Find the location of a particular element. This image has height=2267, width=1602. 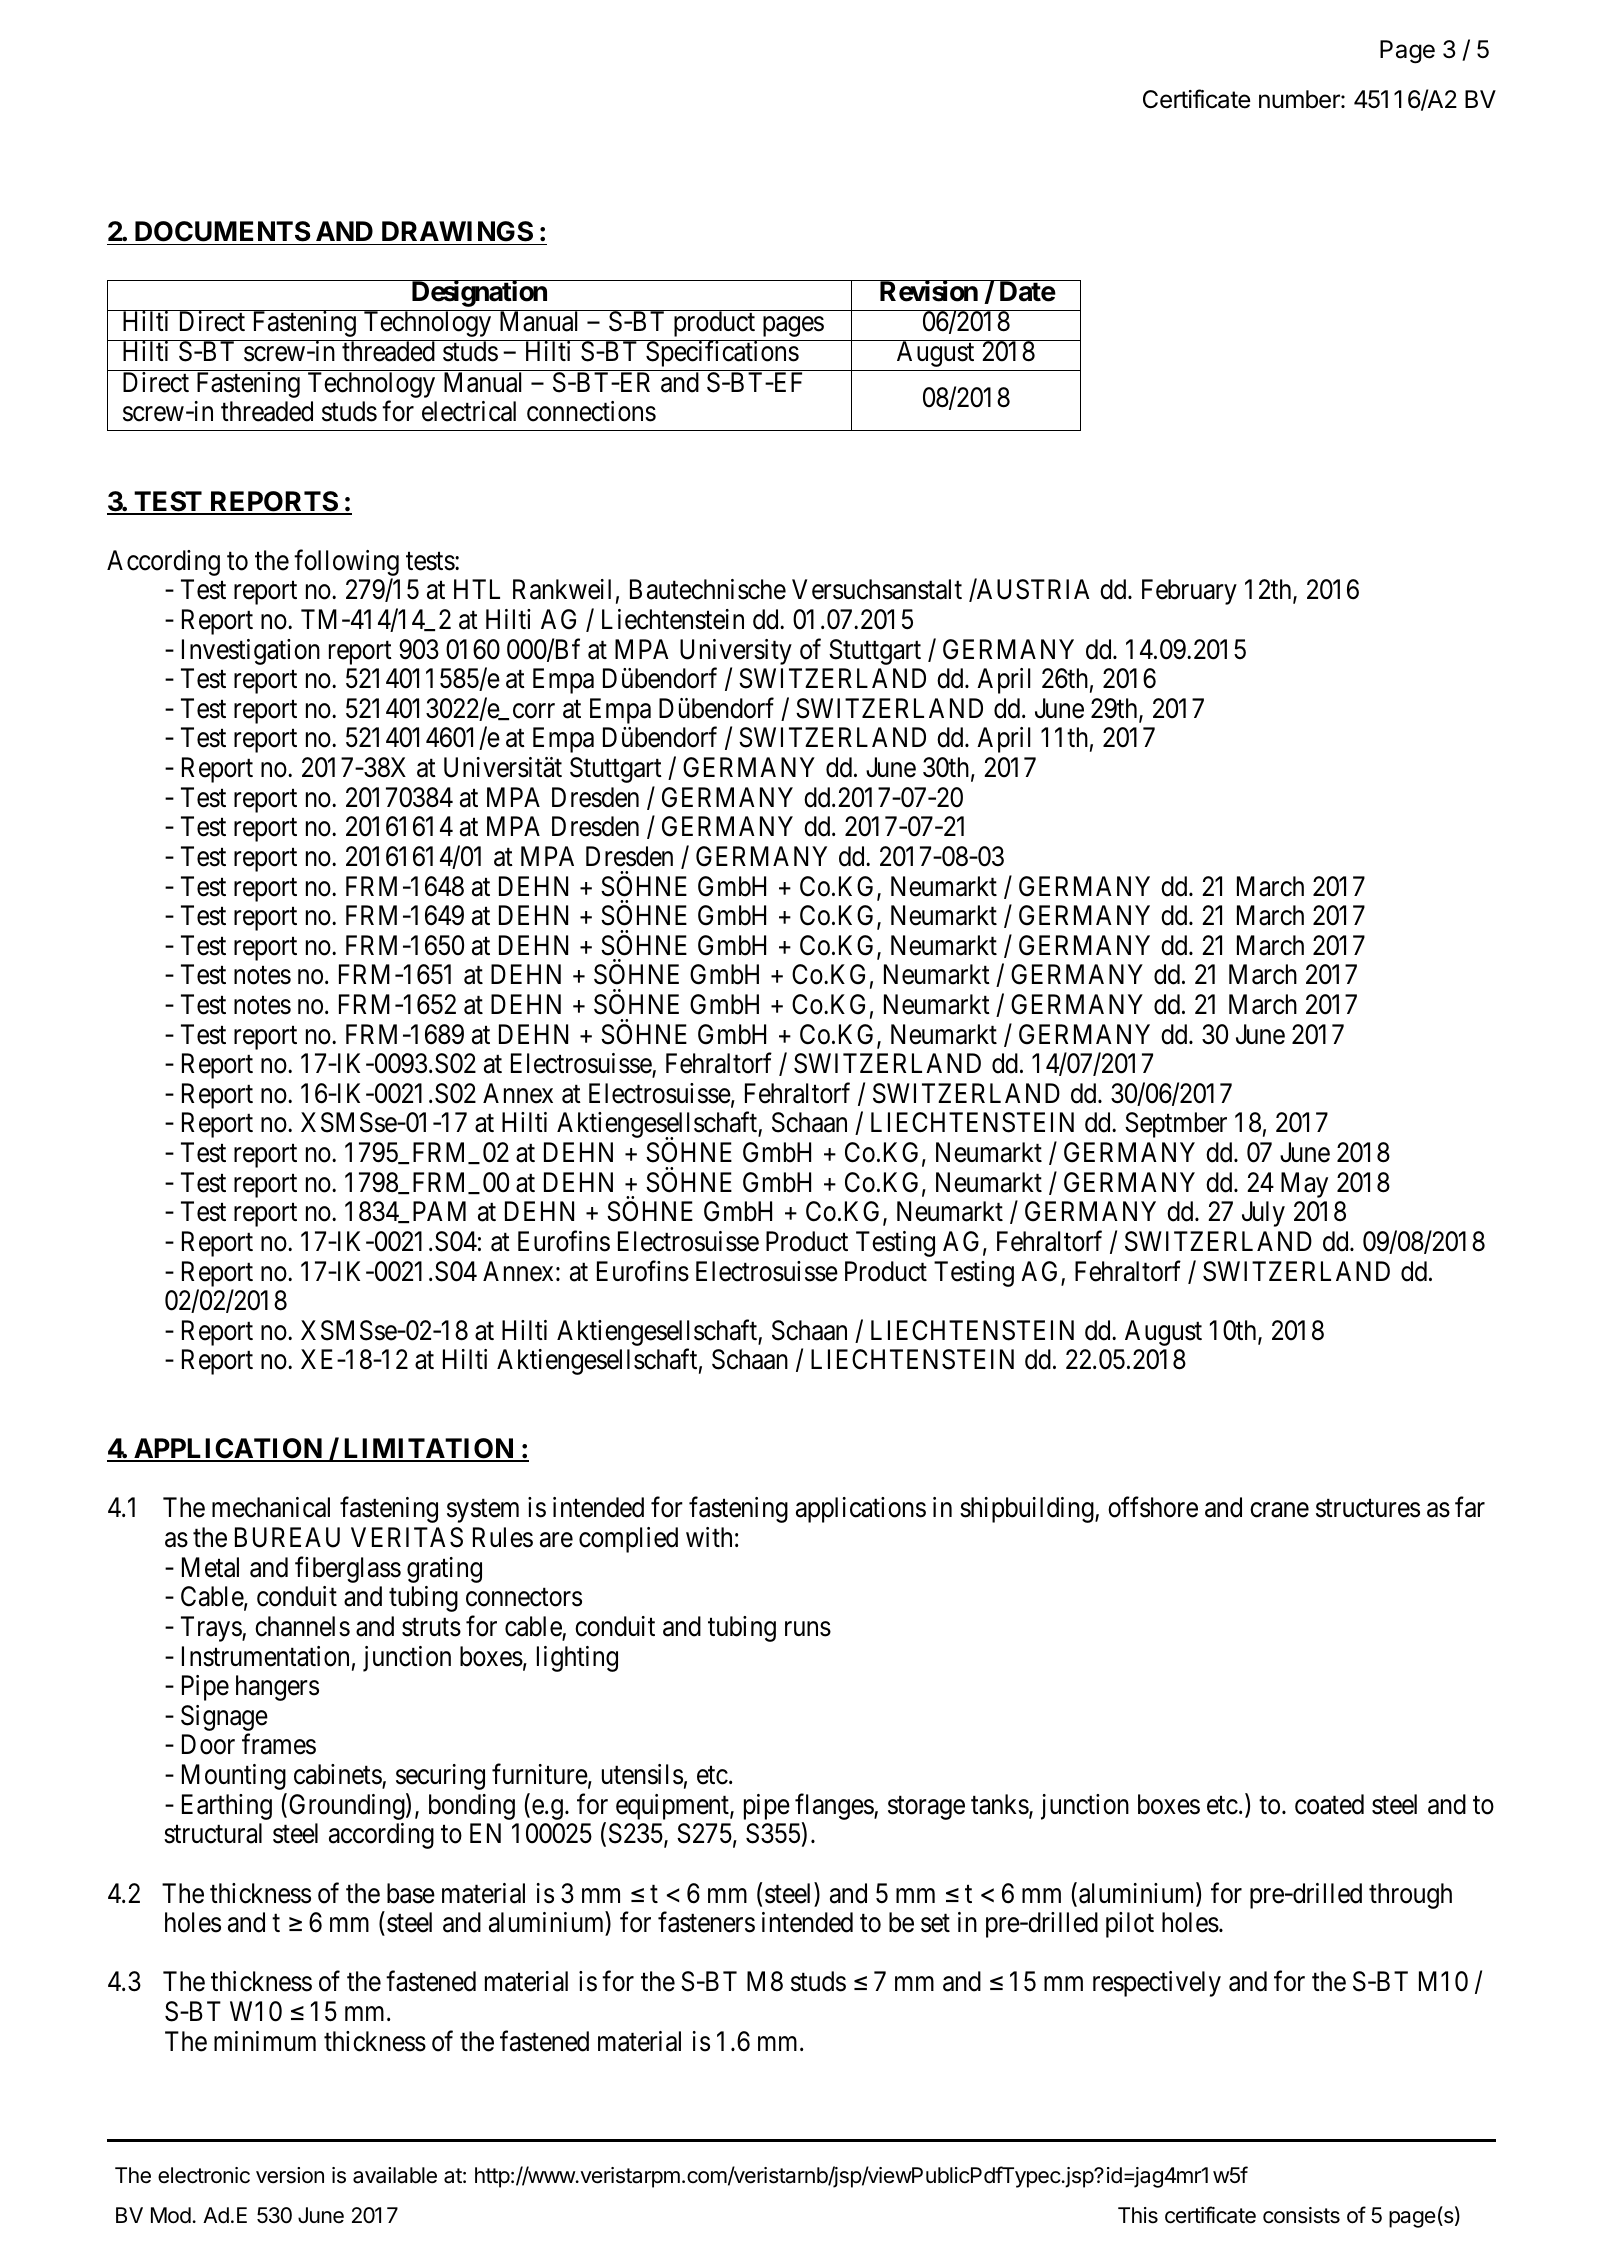

BUREAU is located at coordinates (287, 1537).
